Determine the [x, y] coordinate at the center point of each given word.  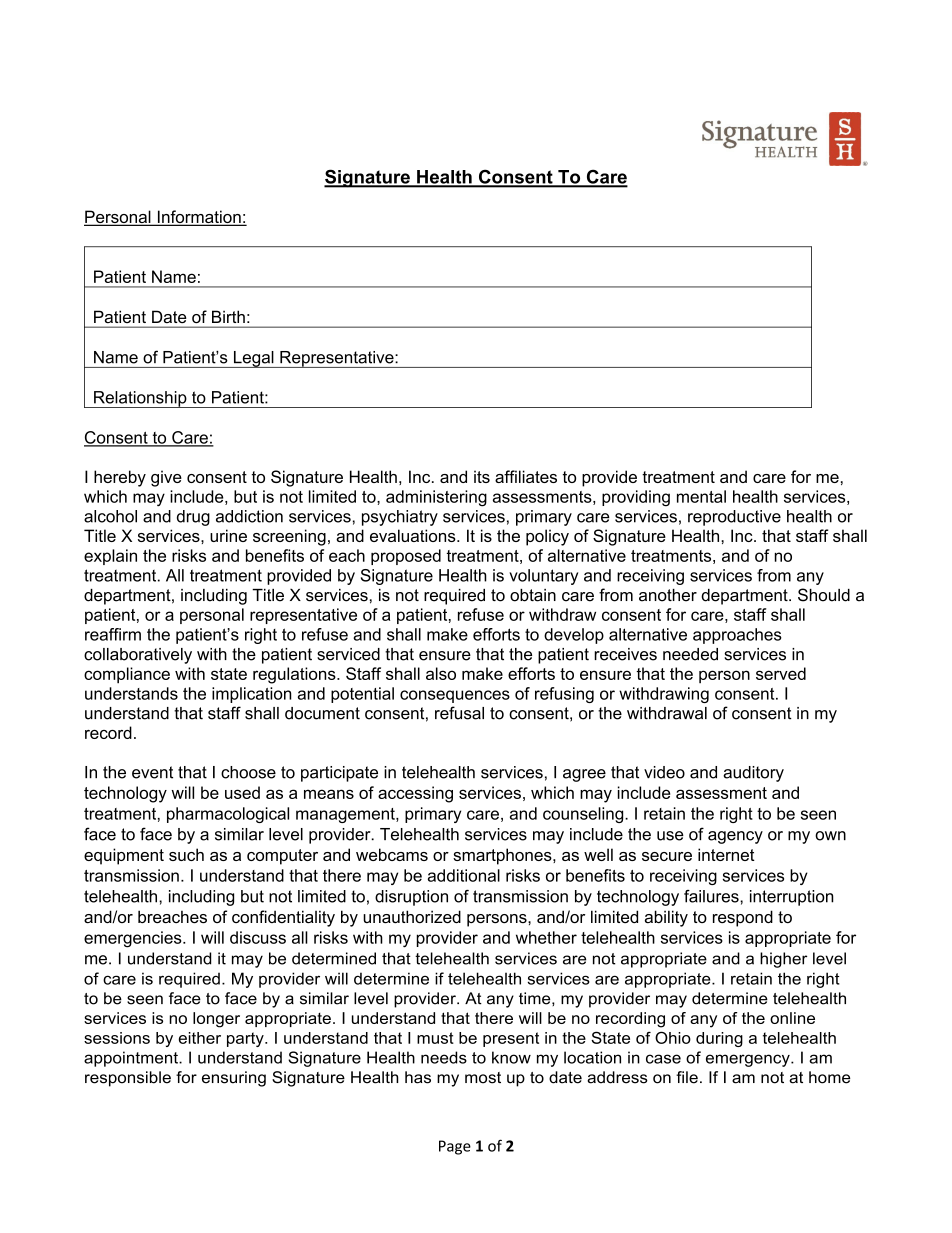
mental [701, 496]
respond [743, 918]
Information [199, 218]
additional [464, 875]
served [781, 673]
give [166, 478]
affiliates [526, 476]
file [687, 1077]
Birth [228, 317]
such [186, 854]
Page [455, 1147]
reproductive [734, 518]
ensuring [234, 1079]
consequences [455, 696]
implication [252, 695]
